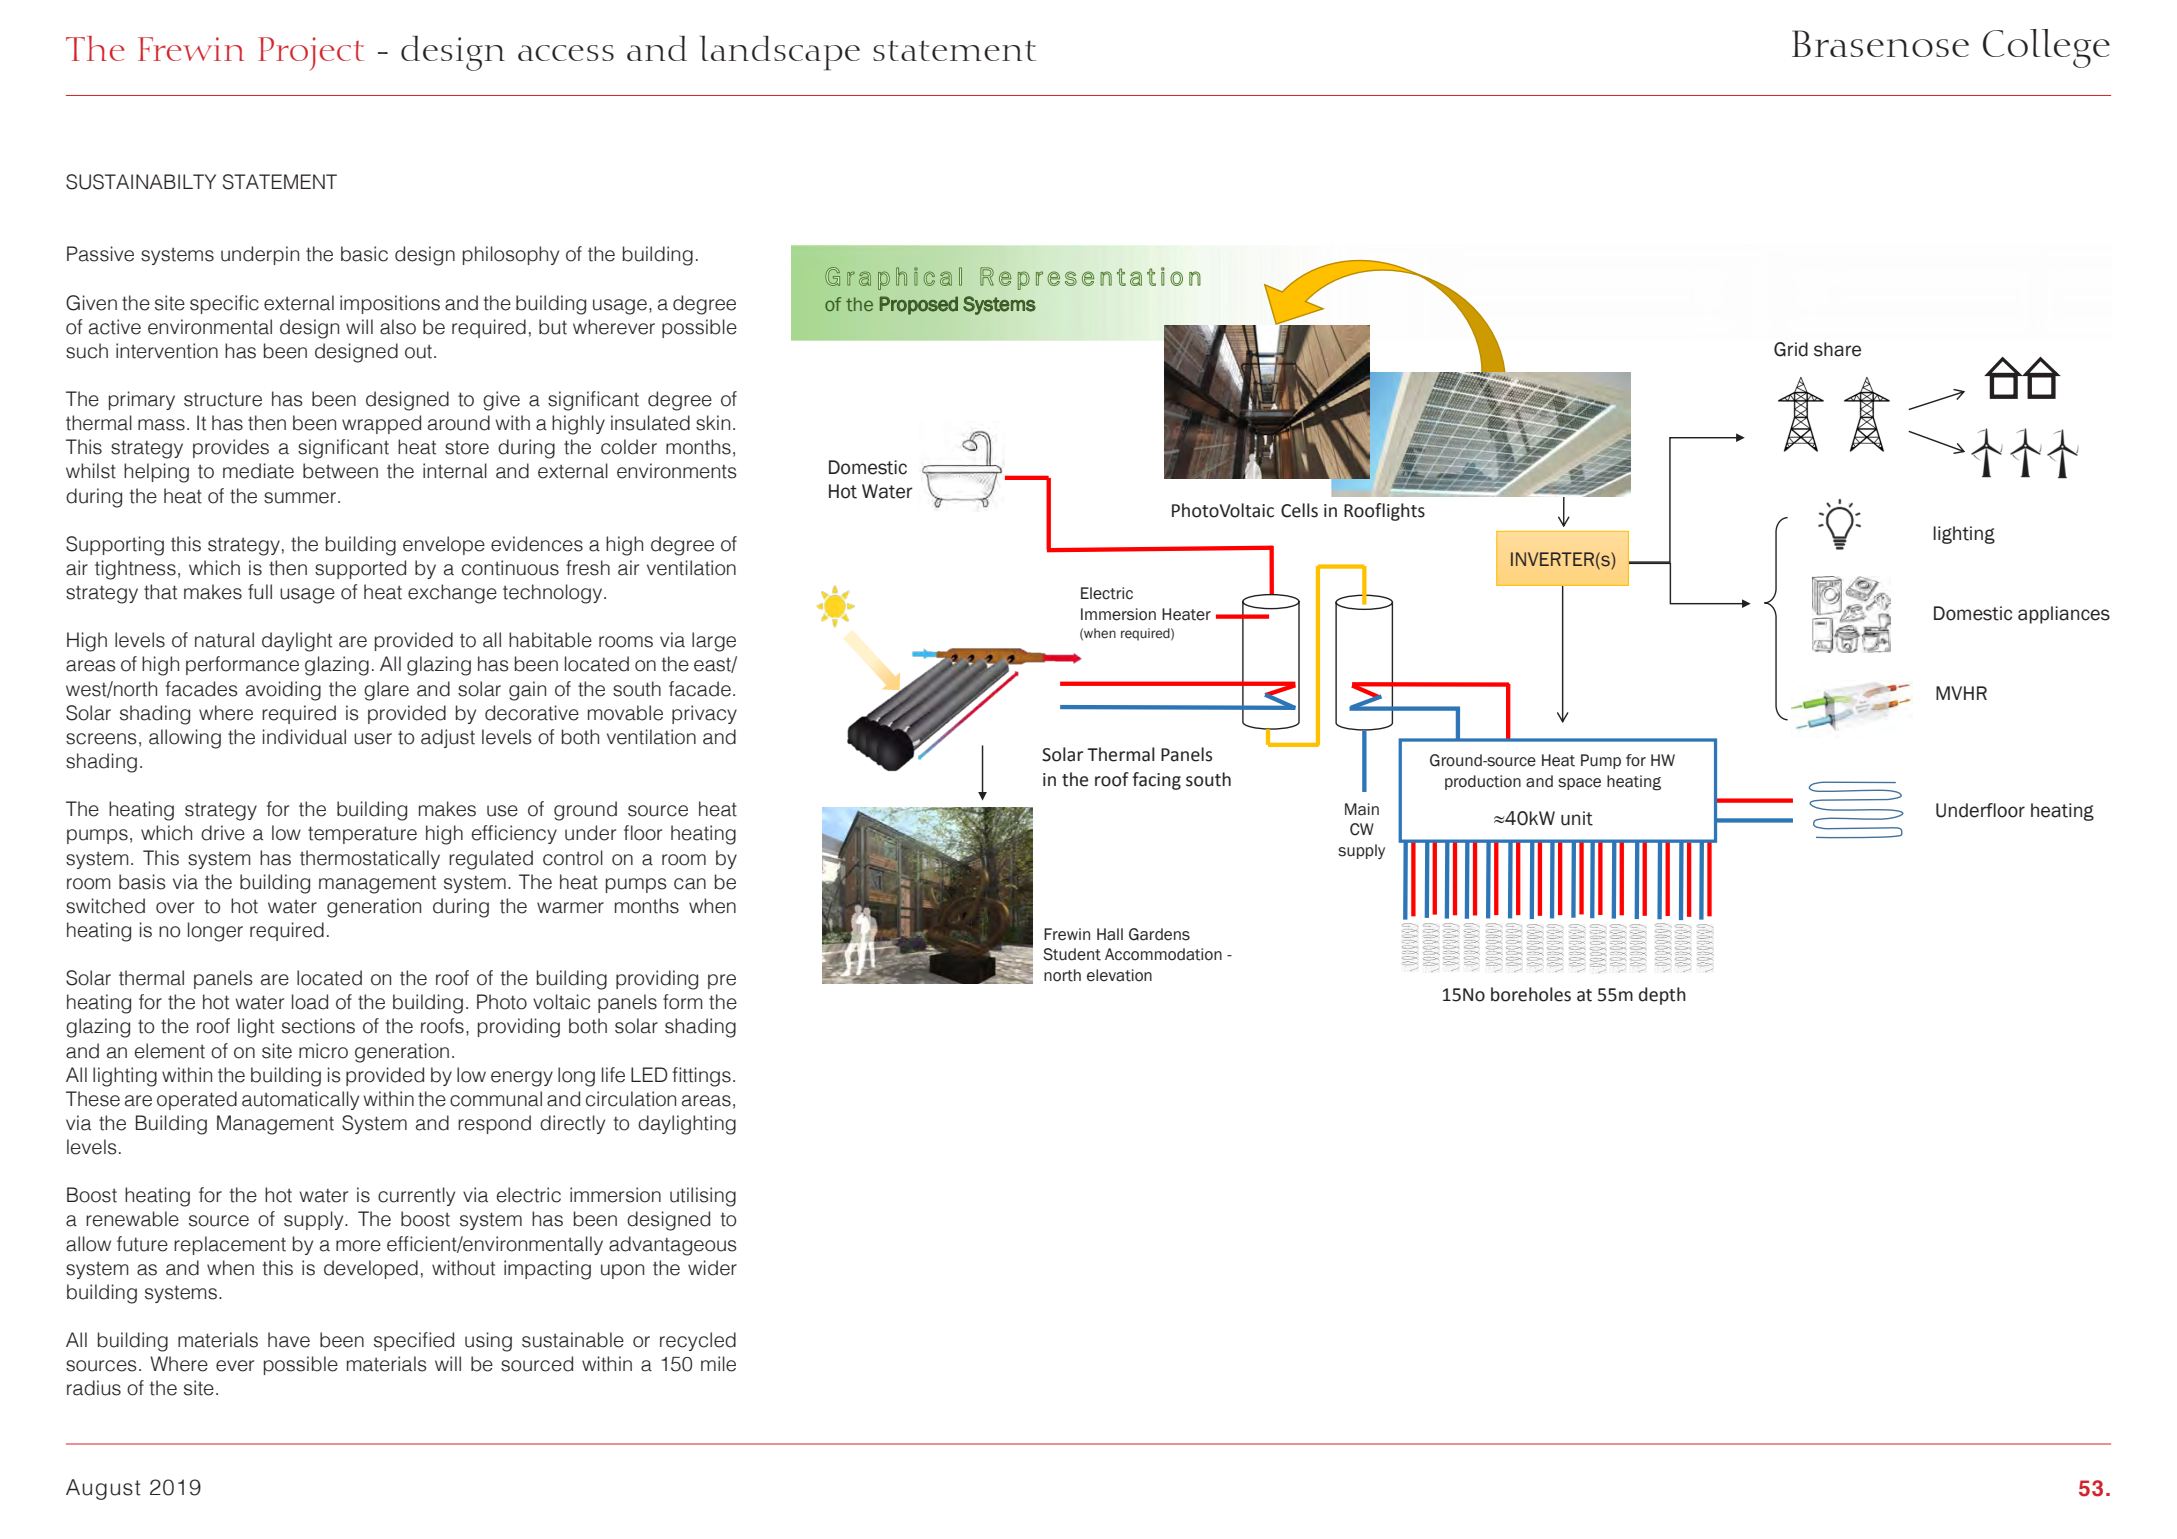 This image has height=1539, width=2177. What do you see at coordinates (780, 53) in the image?
I see `landscape` at bounding box center [780, 53].
